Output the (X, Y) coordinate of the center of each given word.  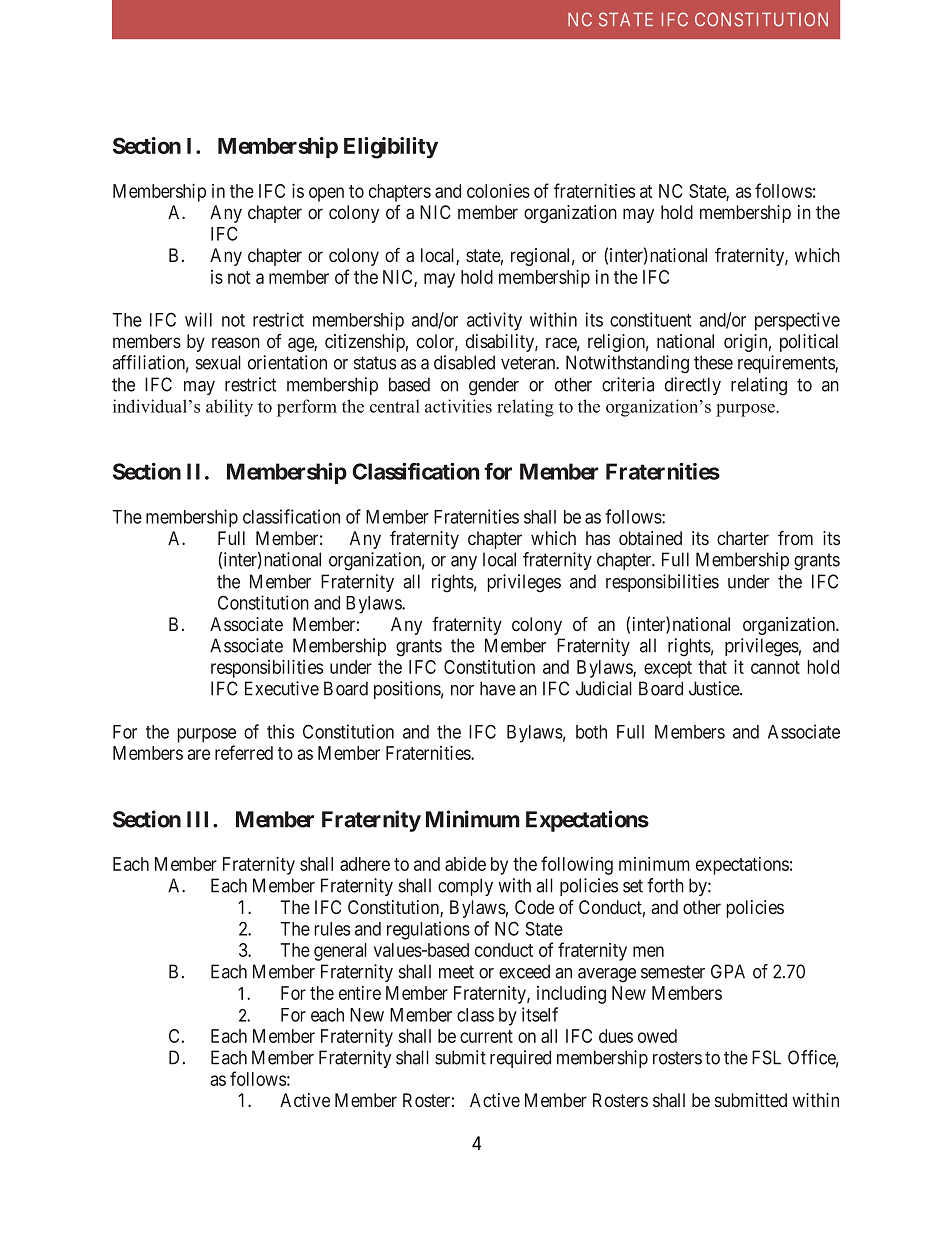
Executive (282, 688)
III (200, 819)
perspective (797, 321)
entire (360, 993)
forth (665, 885)
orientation (287, 362)
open (326, 194)
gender (494, 386)
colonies (498, 191)
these (713, 362)
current (486, 1036)
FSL (766, 1057)
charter (743, 538)
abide (465, 864)
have (498, 688)
